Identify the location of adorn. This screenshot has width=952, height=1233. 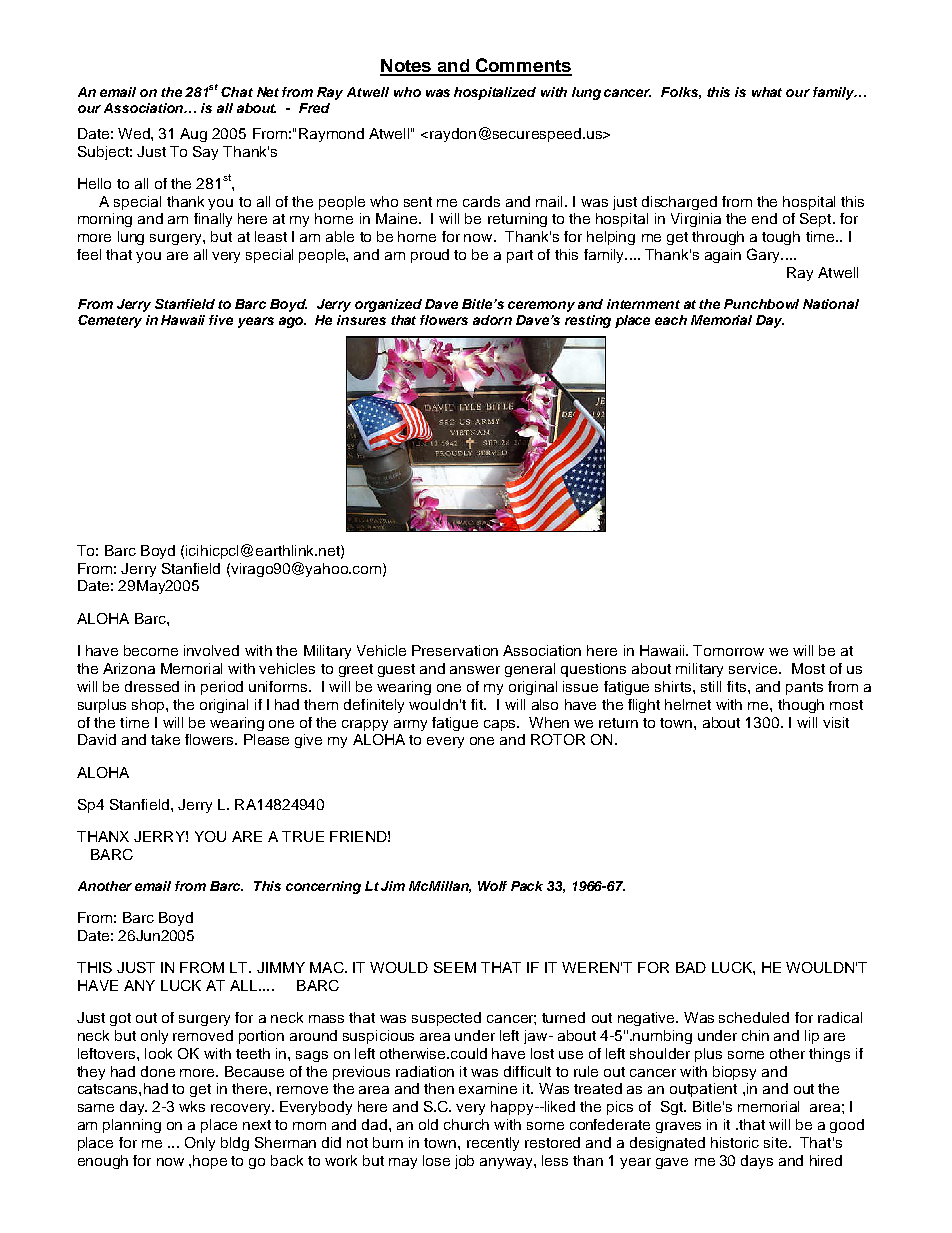
(492, 320).
